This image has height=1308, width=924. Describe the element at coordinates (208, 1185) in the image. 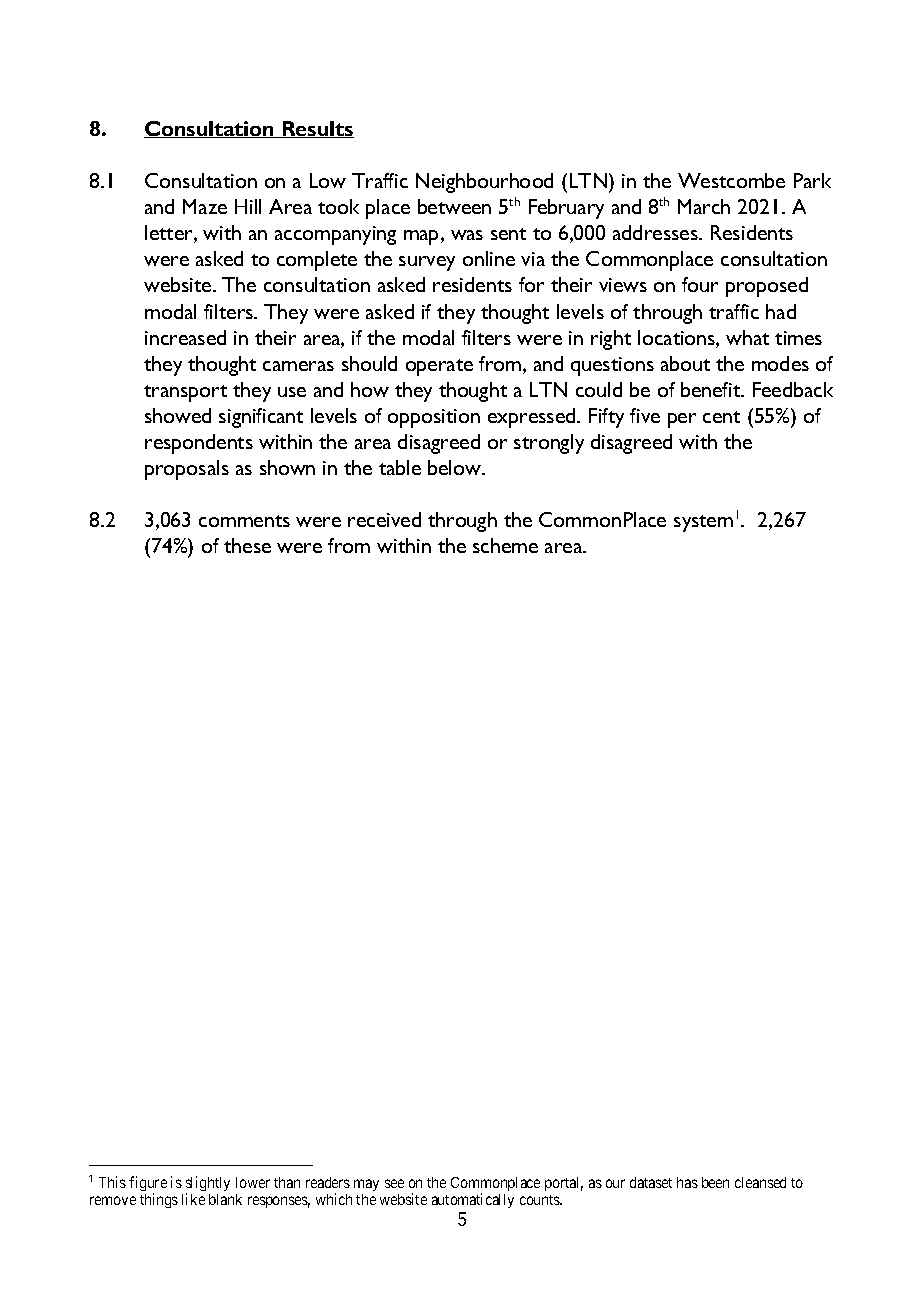

I see `slightly` at that location.
